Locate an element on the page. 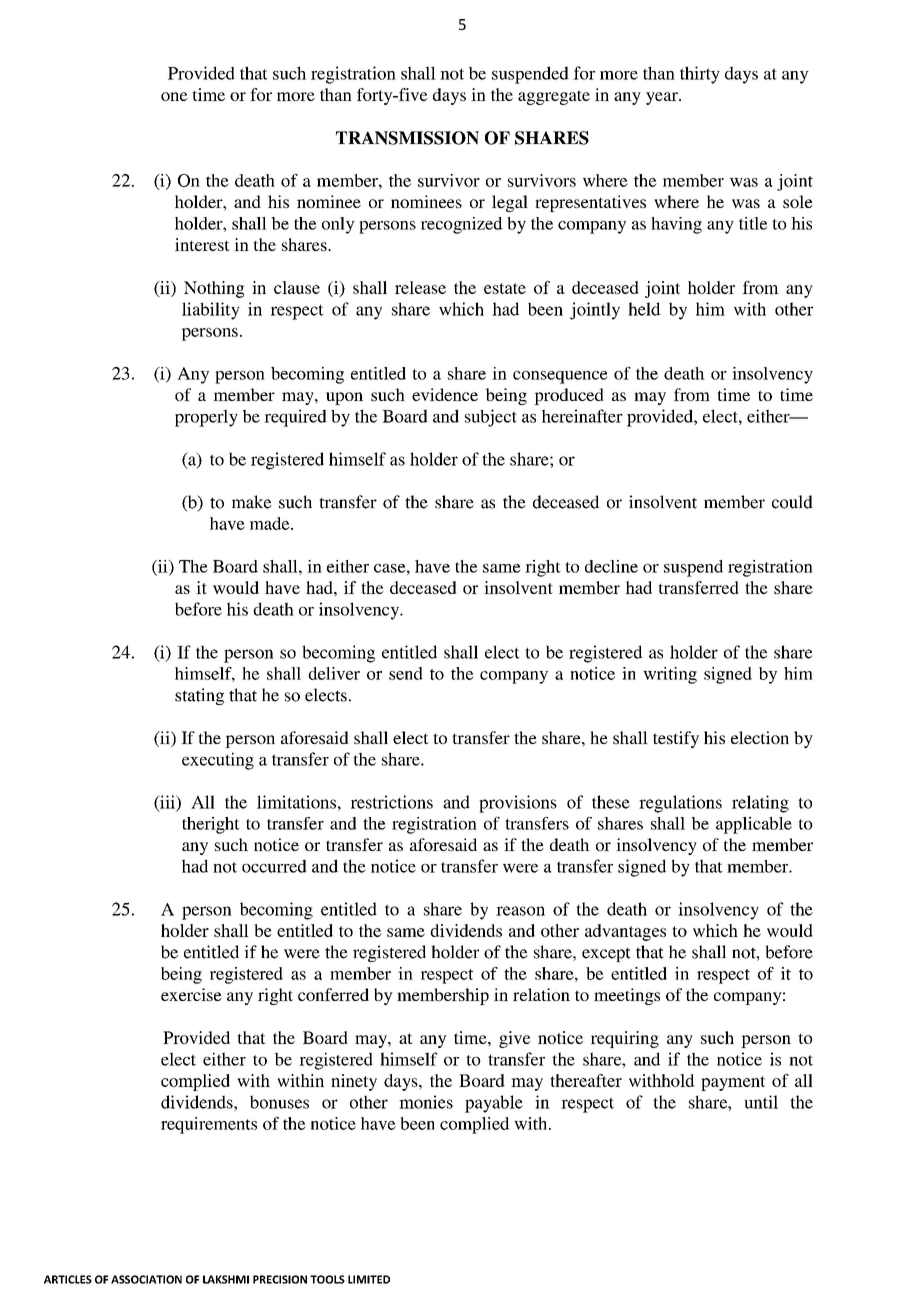 Image resolution: width=924 pixels, height=1308 pixels. LIMITED is located at coordinates (369, 1279).
